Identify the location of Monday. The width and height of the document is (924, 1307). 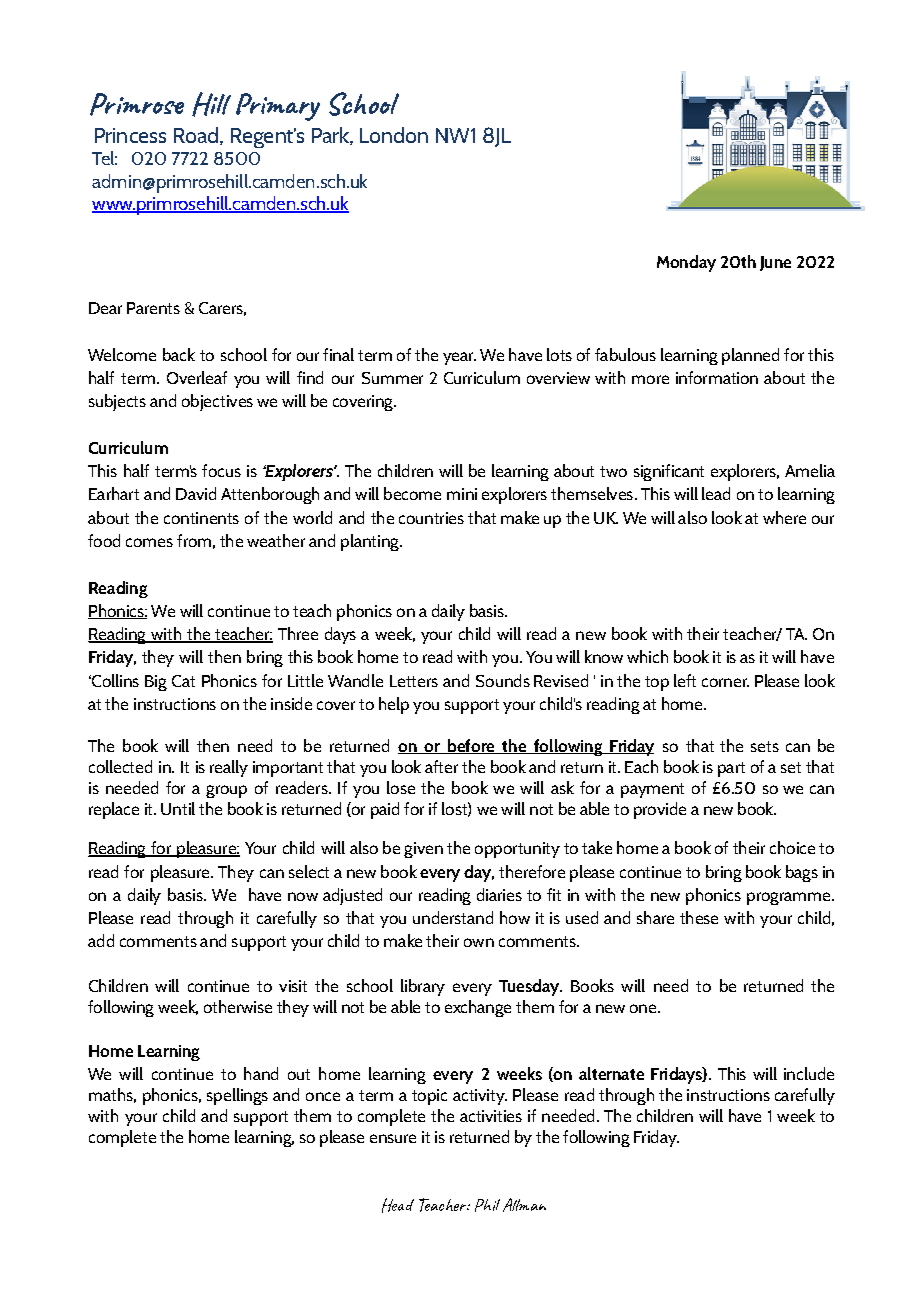
(686, 263).
